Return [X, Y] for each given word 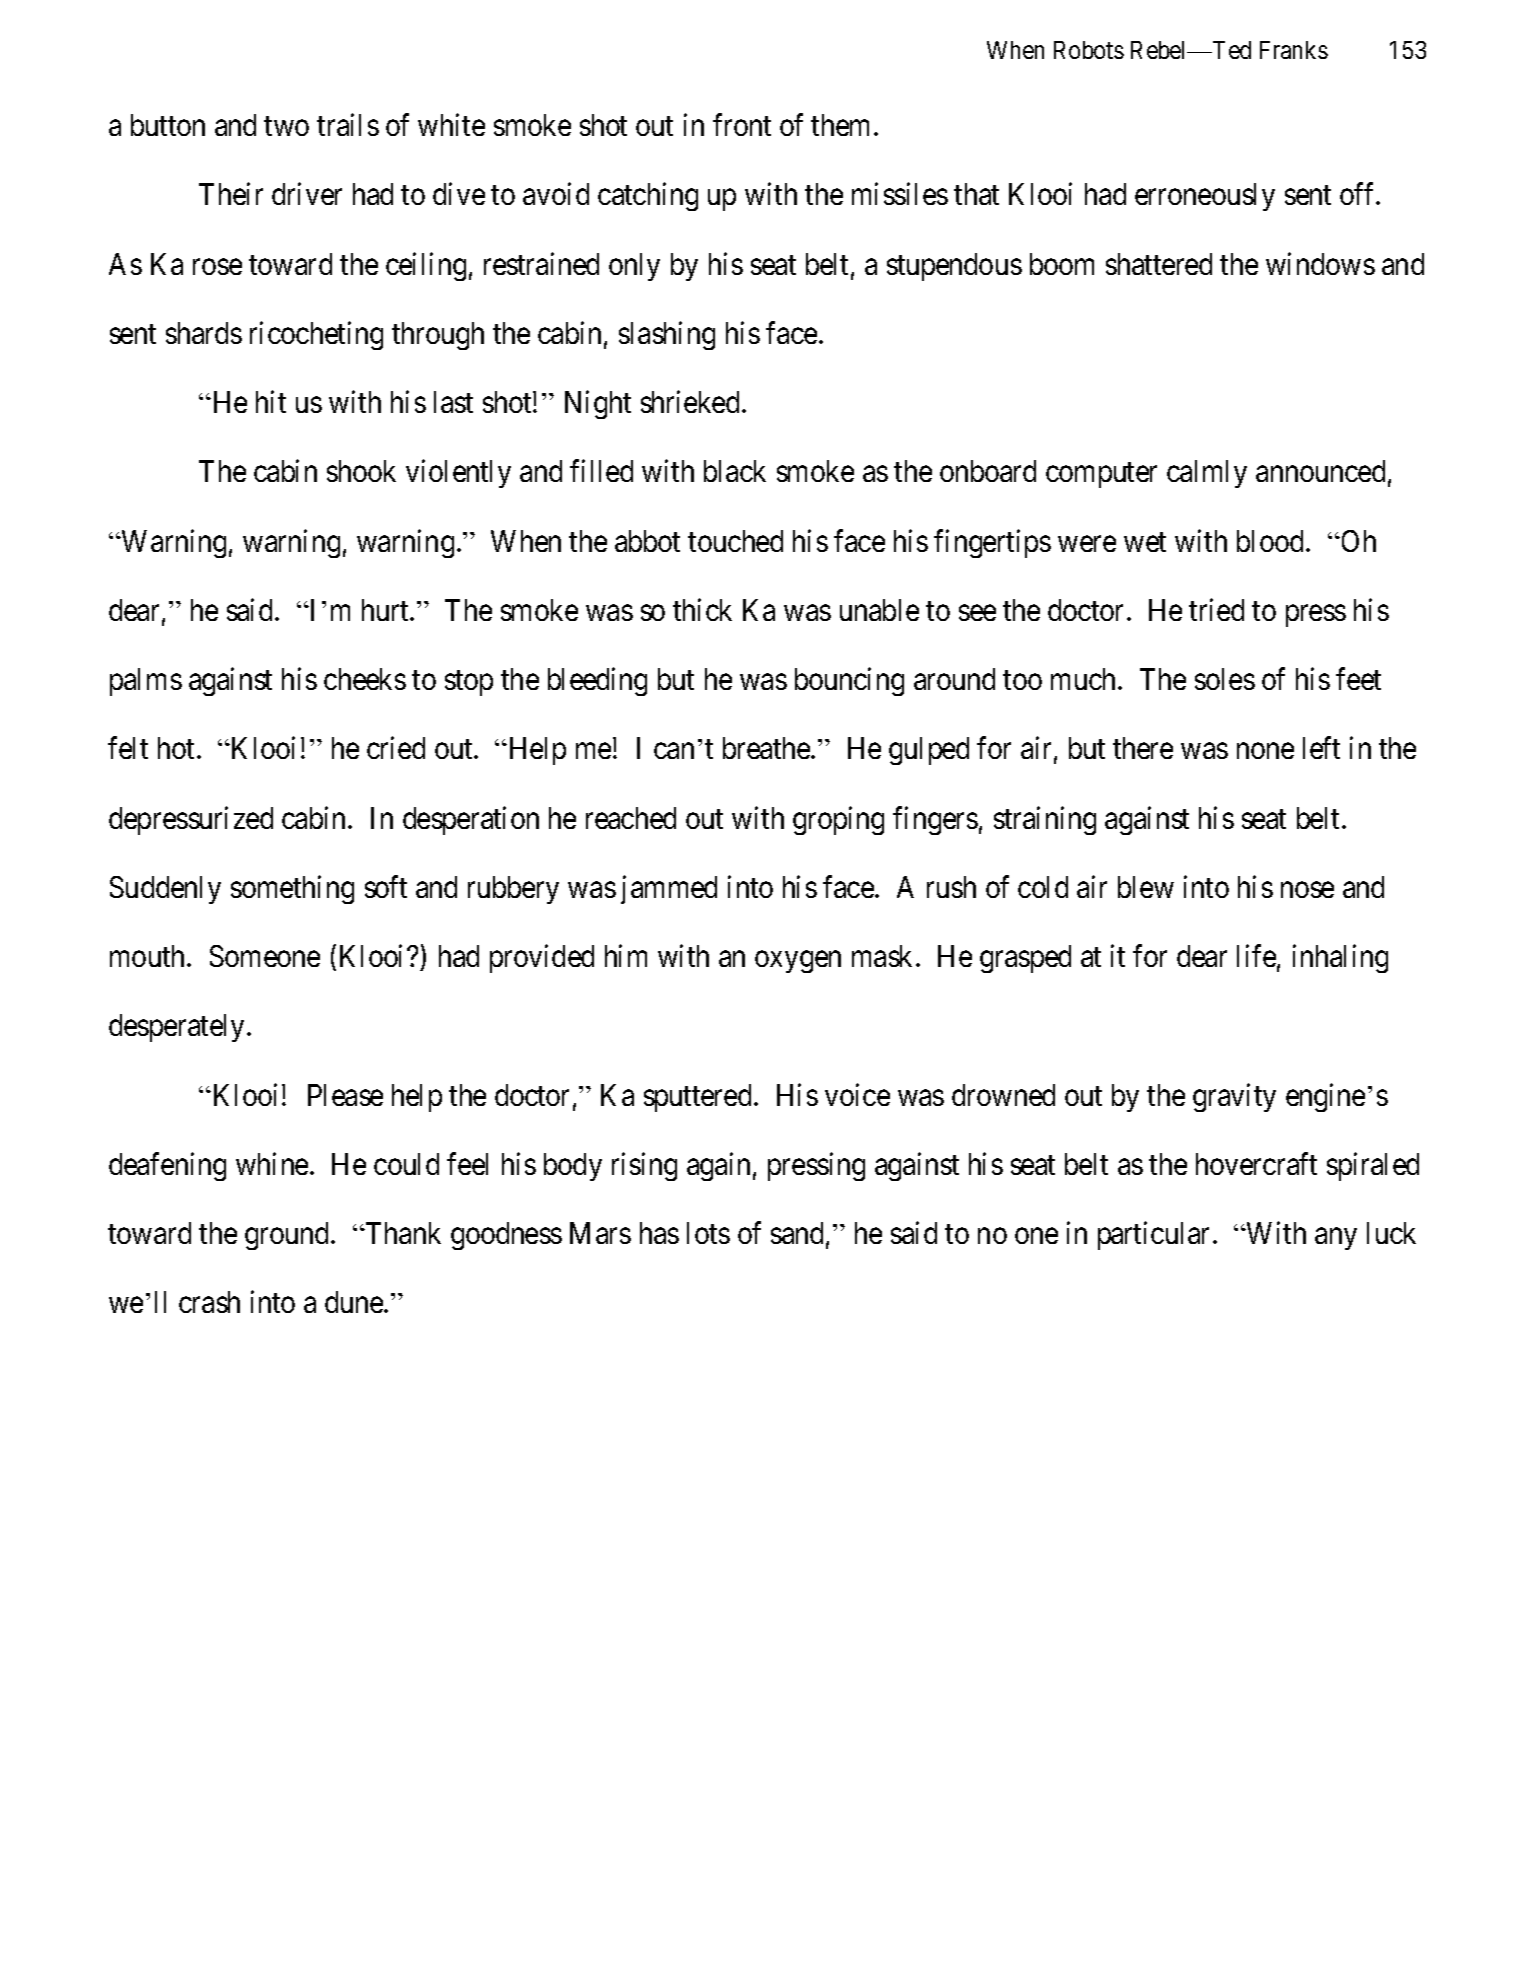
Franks [1294, 50]
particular [1156, 1236]
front [742, 124]
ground [288, 1236]
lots [708, 1233]
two [286, 126]
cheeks [365, 679]
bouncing [849, 682]
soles [1225, 679]
